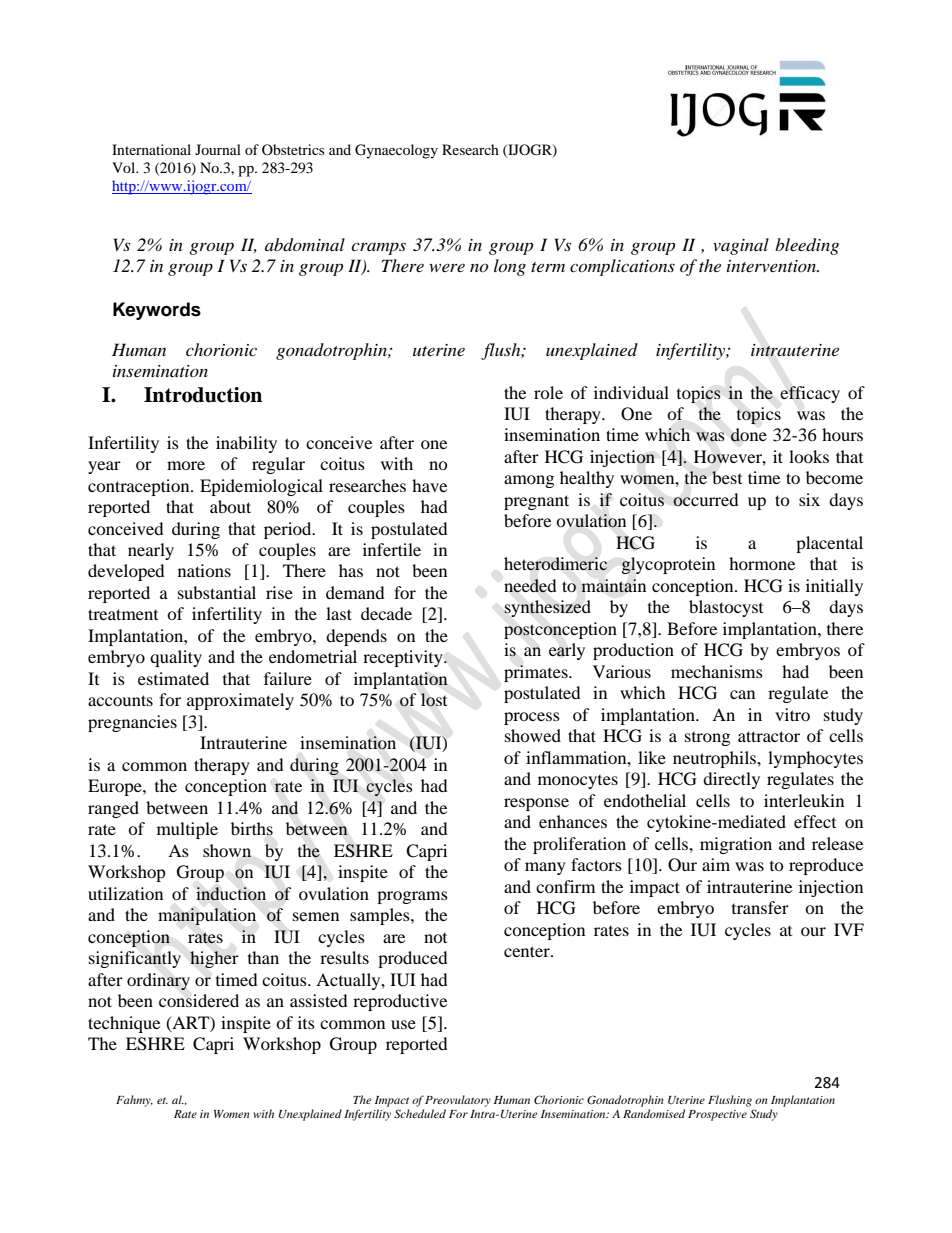 The image size is (952, 1233). Describe the element at coordinates (547, 608) in the screenshot. I see `synthesized` at that location.
